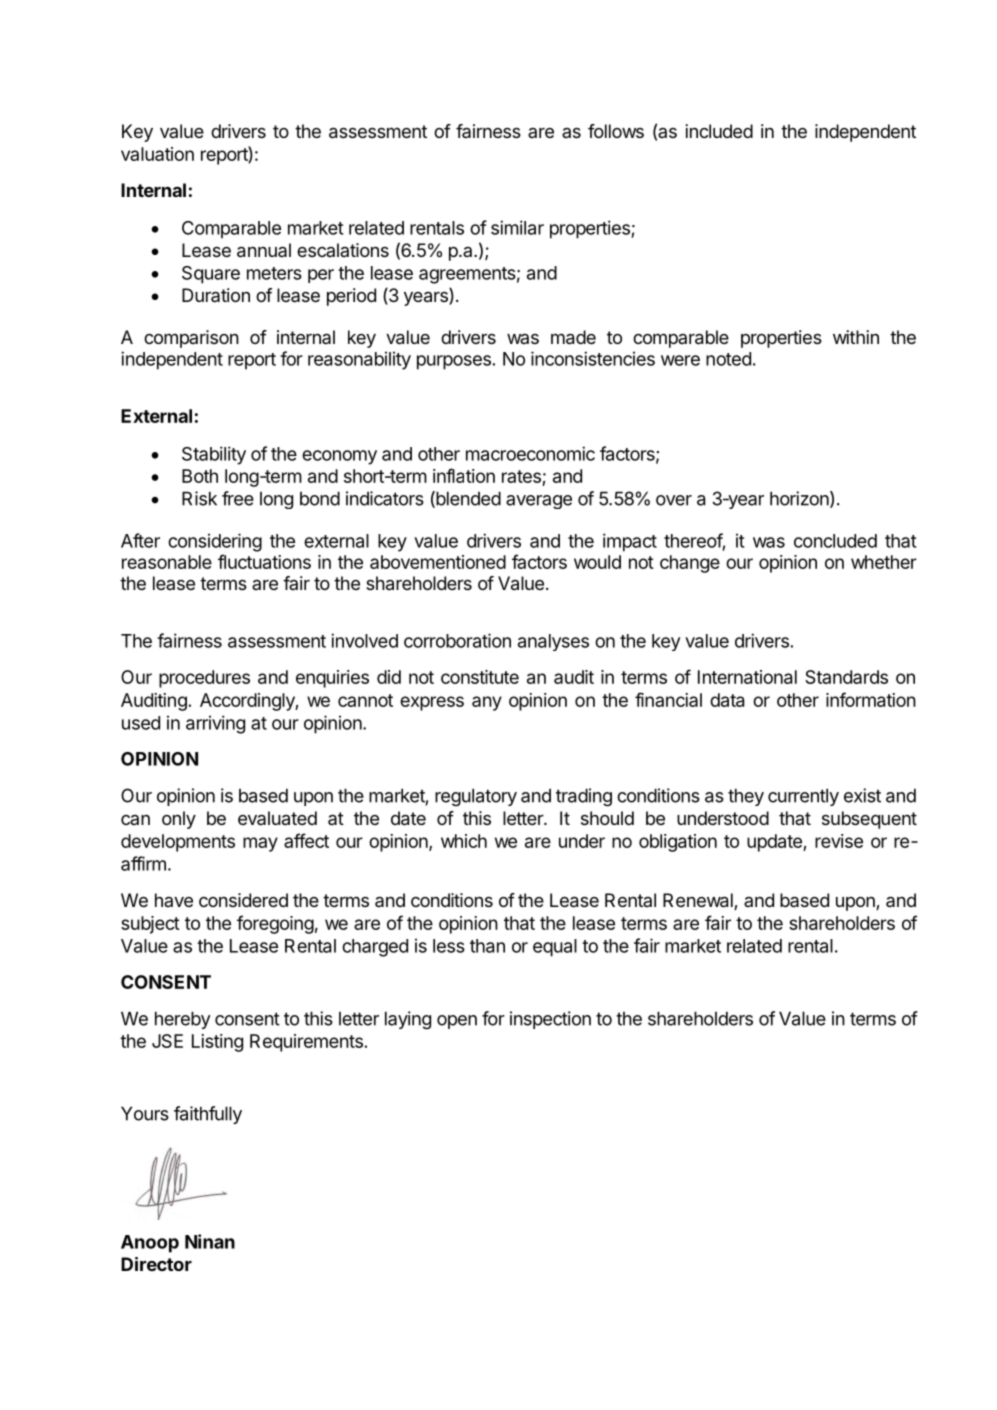 The image size is (997, 1410). What do you see at coordinates (517, 227) in the document?
I see `similar` at bounding box center [517, 227].
